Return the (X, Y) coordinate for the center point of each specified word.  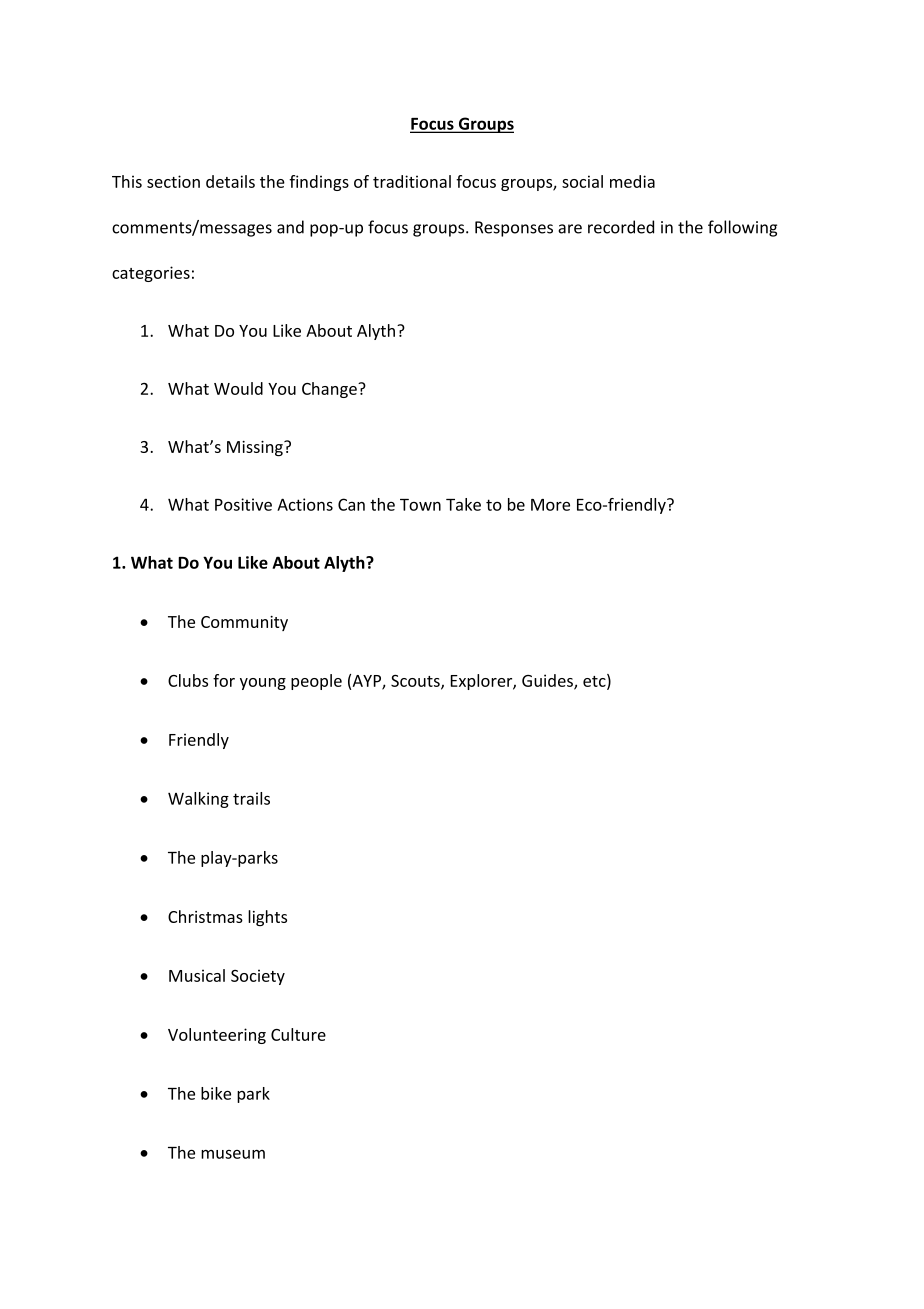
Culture (298, 1034)
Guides (548, 681)
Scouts (416, 682)
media (632, 181)
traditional (412, 181)
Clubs (188, 680)
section (173, 181)
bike (216, 1093)
